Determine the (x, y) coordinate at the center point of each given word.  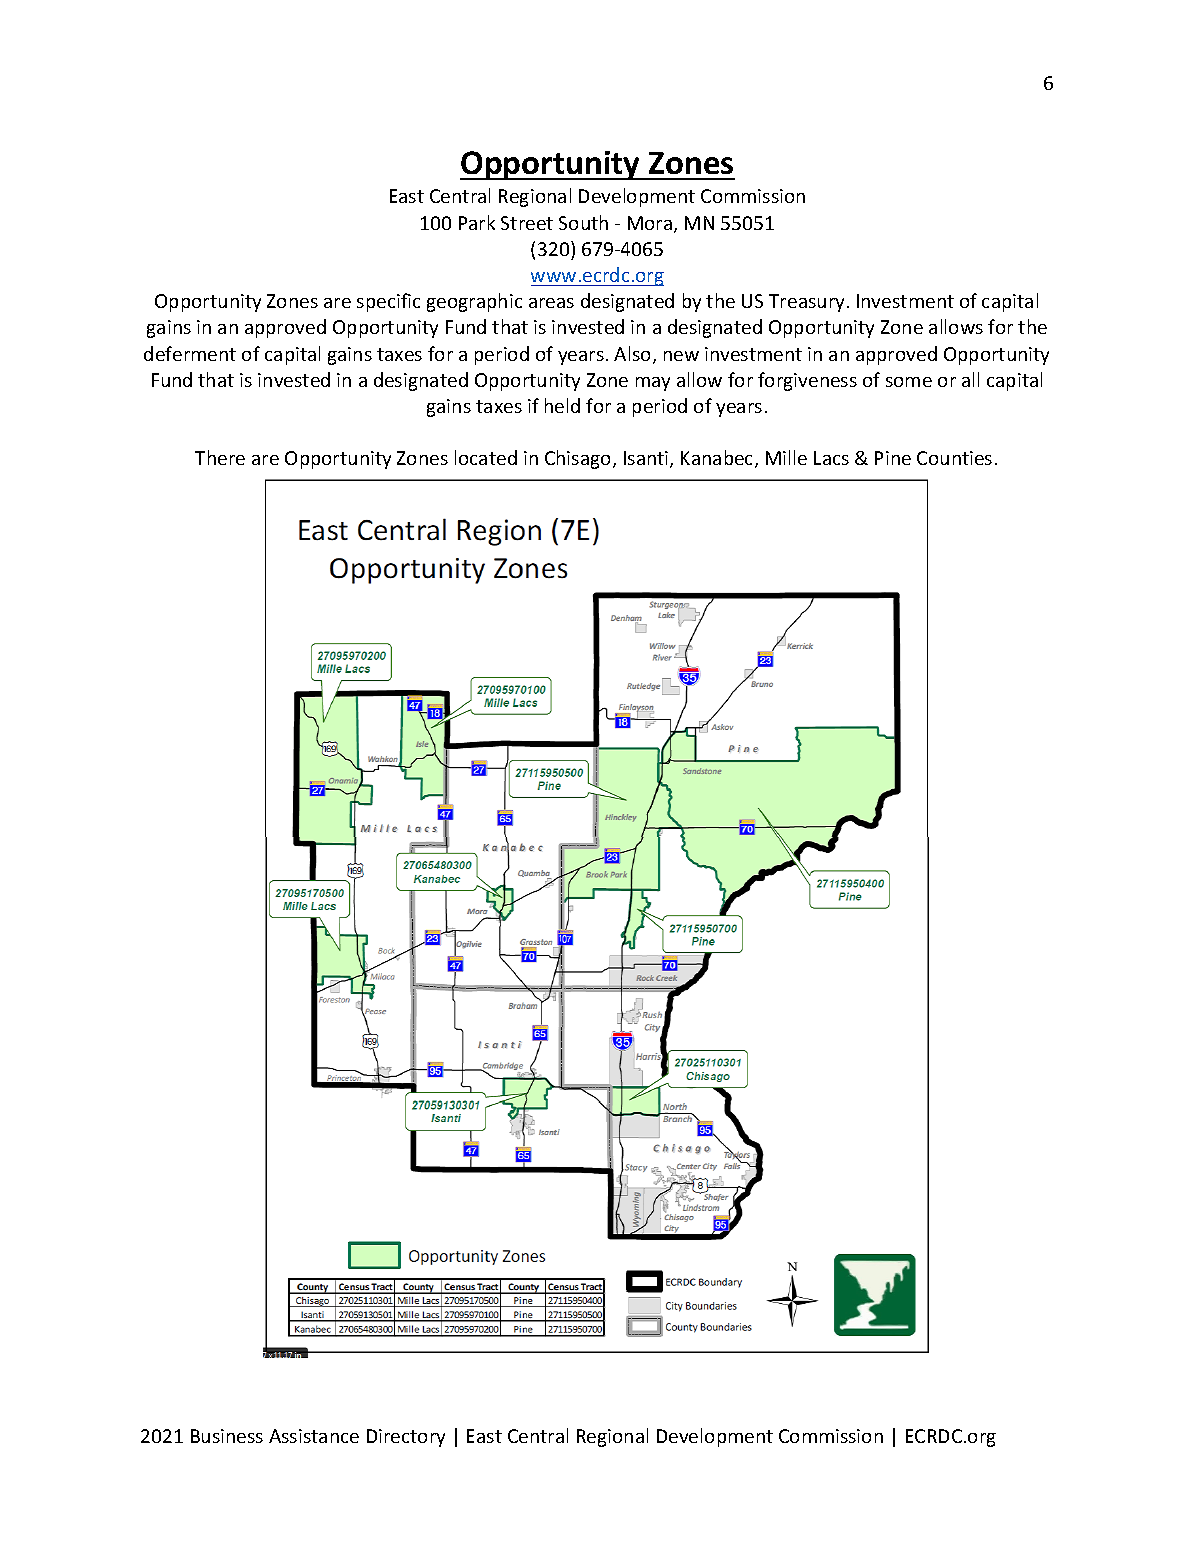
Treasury (806, 303)
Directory (406, 1438)
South (583, 222)
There (220, 457)
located (486, 457)
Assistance (314, 1436)
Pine (893, 458)
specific (388, 302)
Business (227, 1436)
